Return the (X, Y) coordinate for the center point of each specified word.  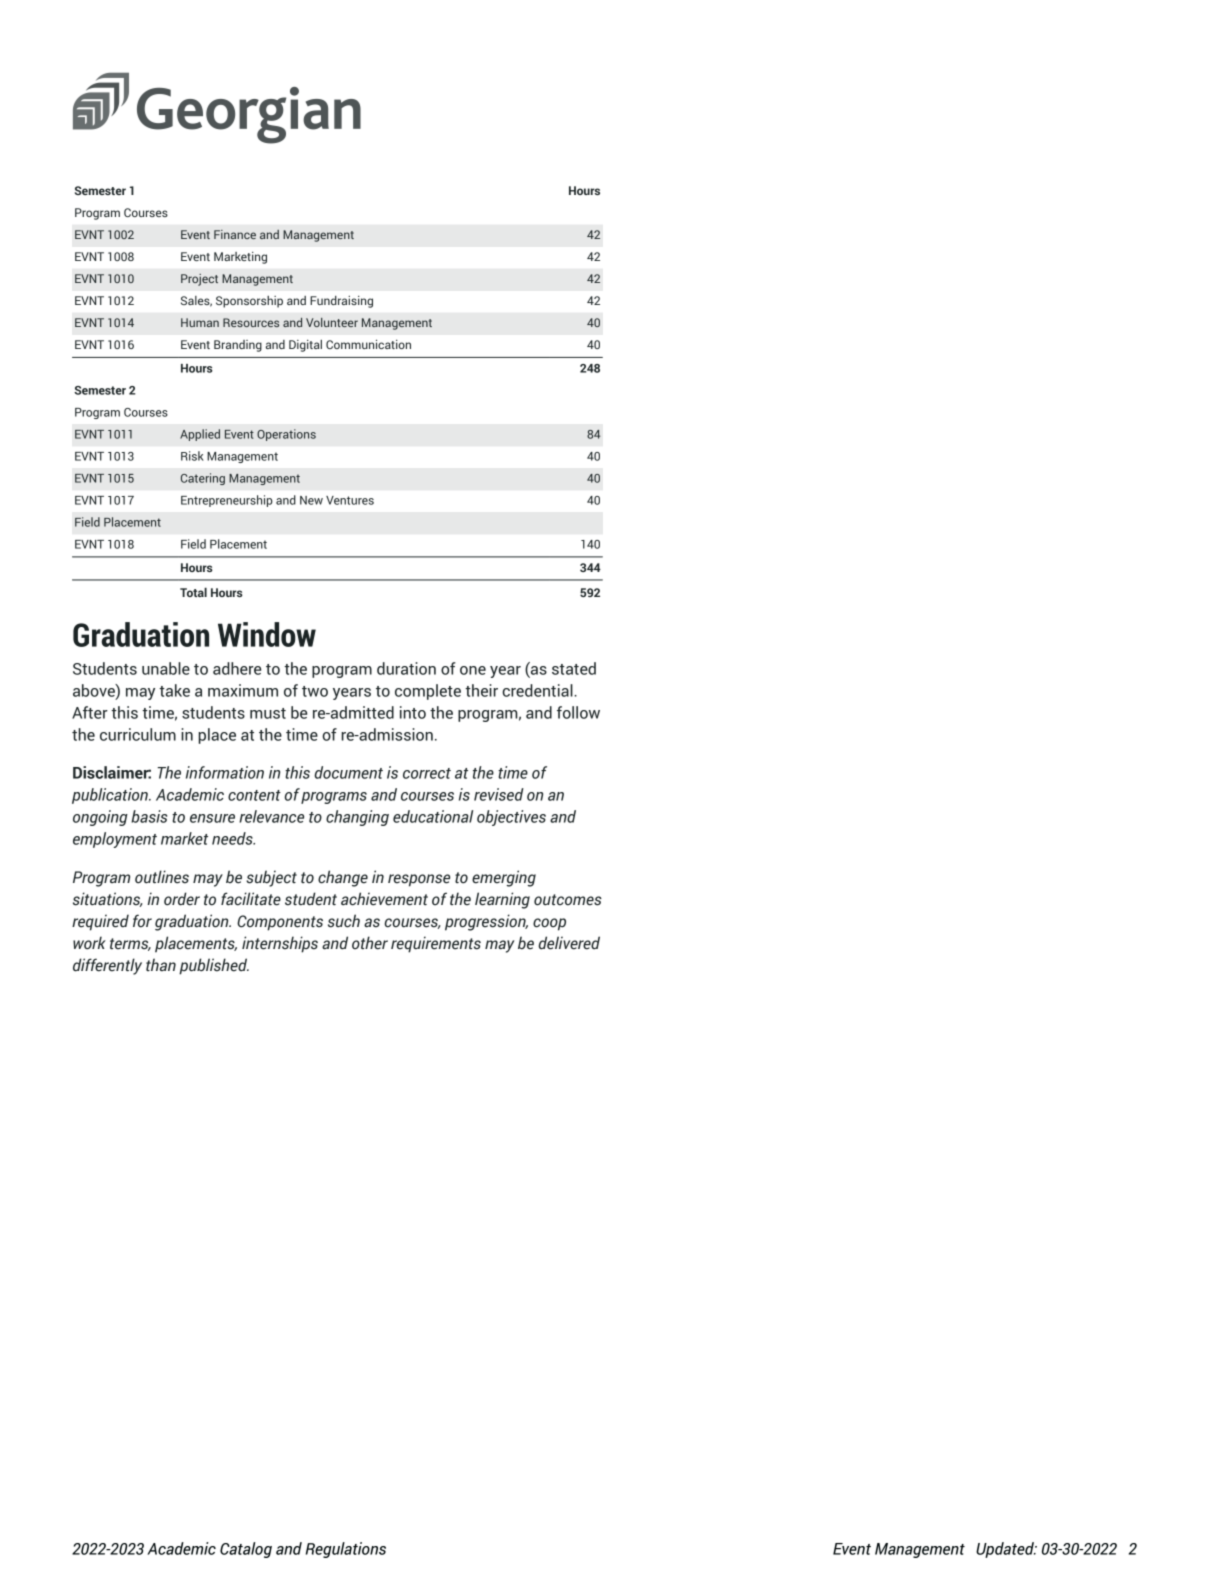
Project (199, 280)
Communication (368, 344)
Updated (1006, 1550)
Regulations (346, 1550)
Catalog (246, 1550)
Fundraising (341, 302)
